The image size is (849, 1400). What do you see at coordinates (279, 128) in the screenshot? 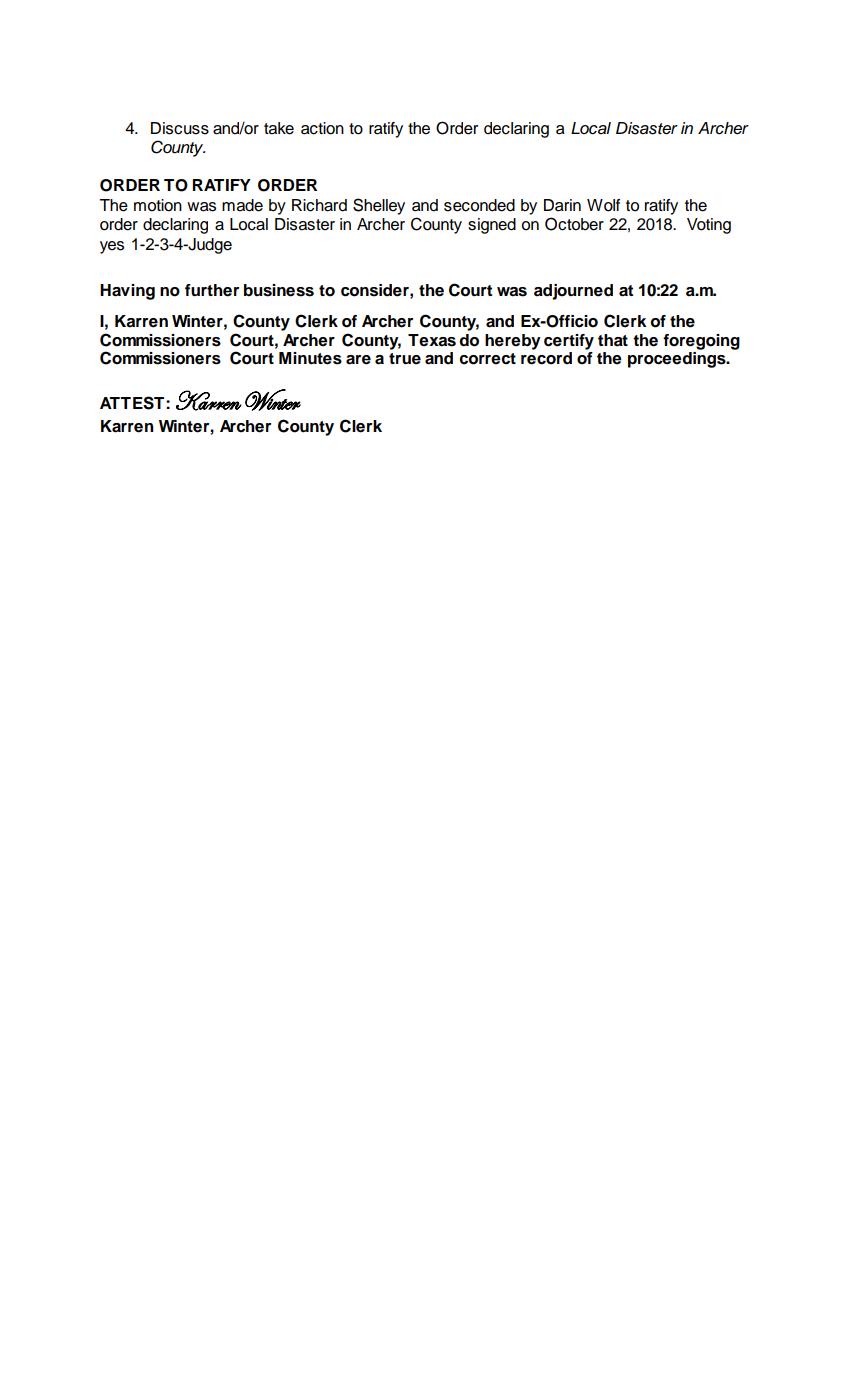
I see `take` at bounding box center [279, 128].
